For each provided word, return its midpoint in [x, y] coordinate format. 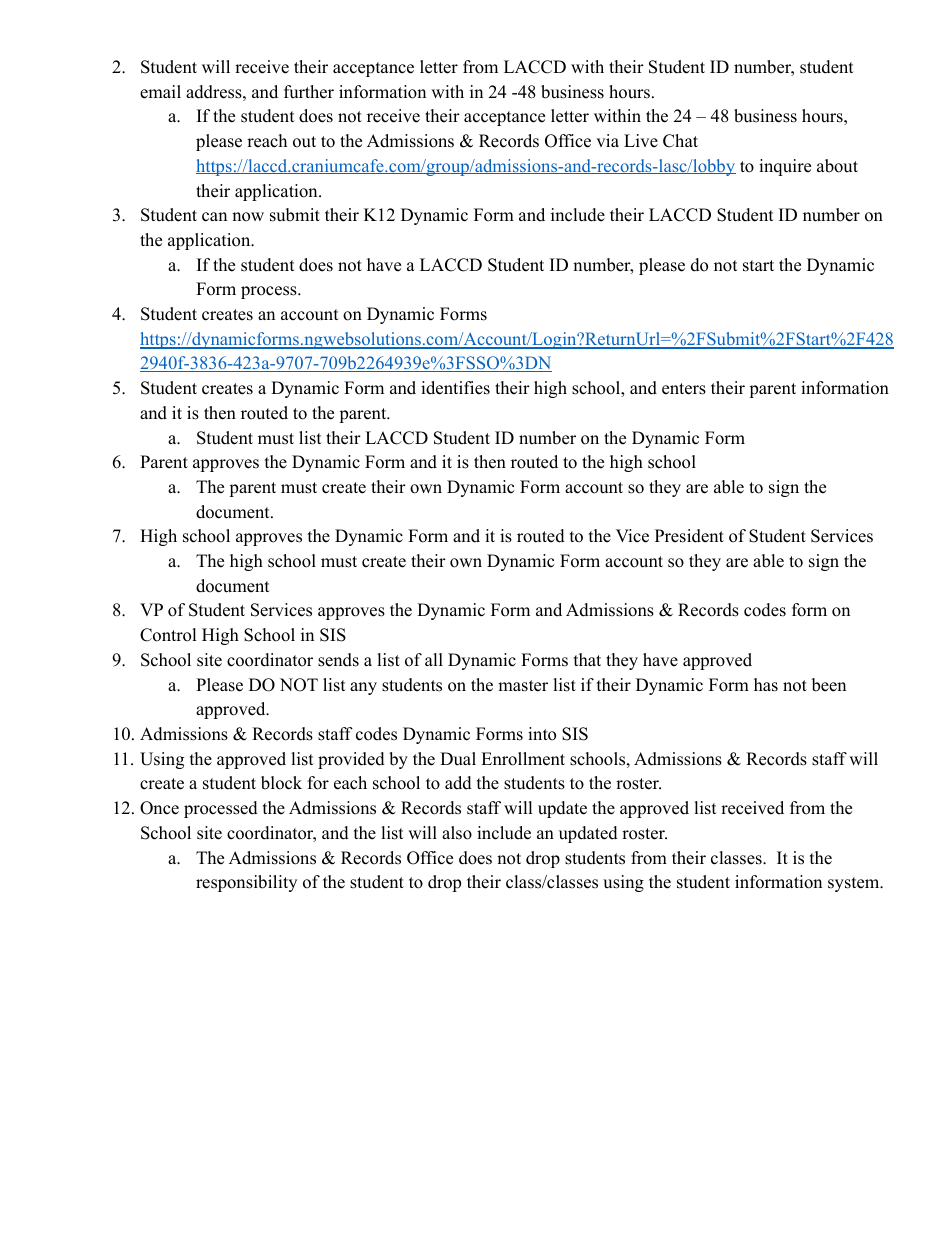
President [689, 536]
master [523, 686]
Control [168, 635]
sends [338, 660]
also [457, 833]
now [248, 217]
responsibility [246, 883]
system [854, 884]
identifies [455, 388]
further [309, 92]
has [766, 685]
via [607, 140]
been [829, 685]
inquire [785, 167]
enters [684, 389]
